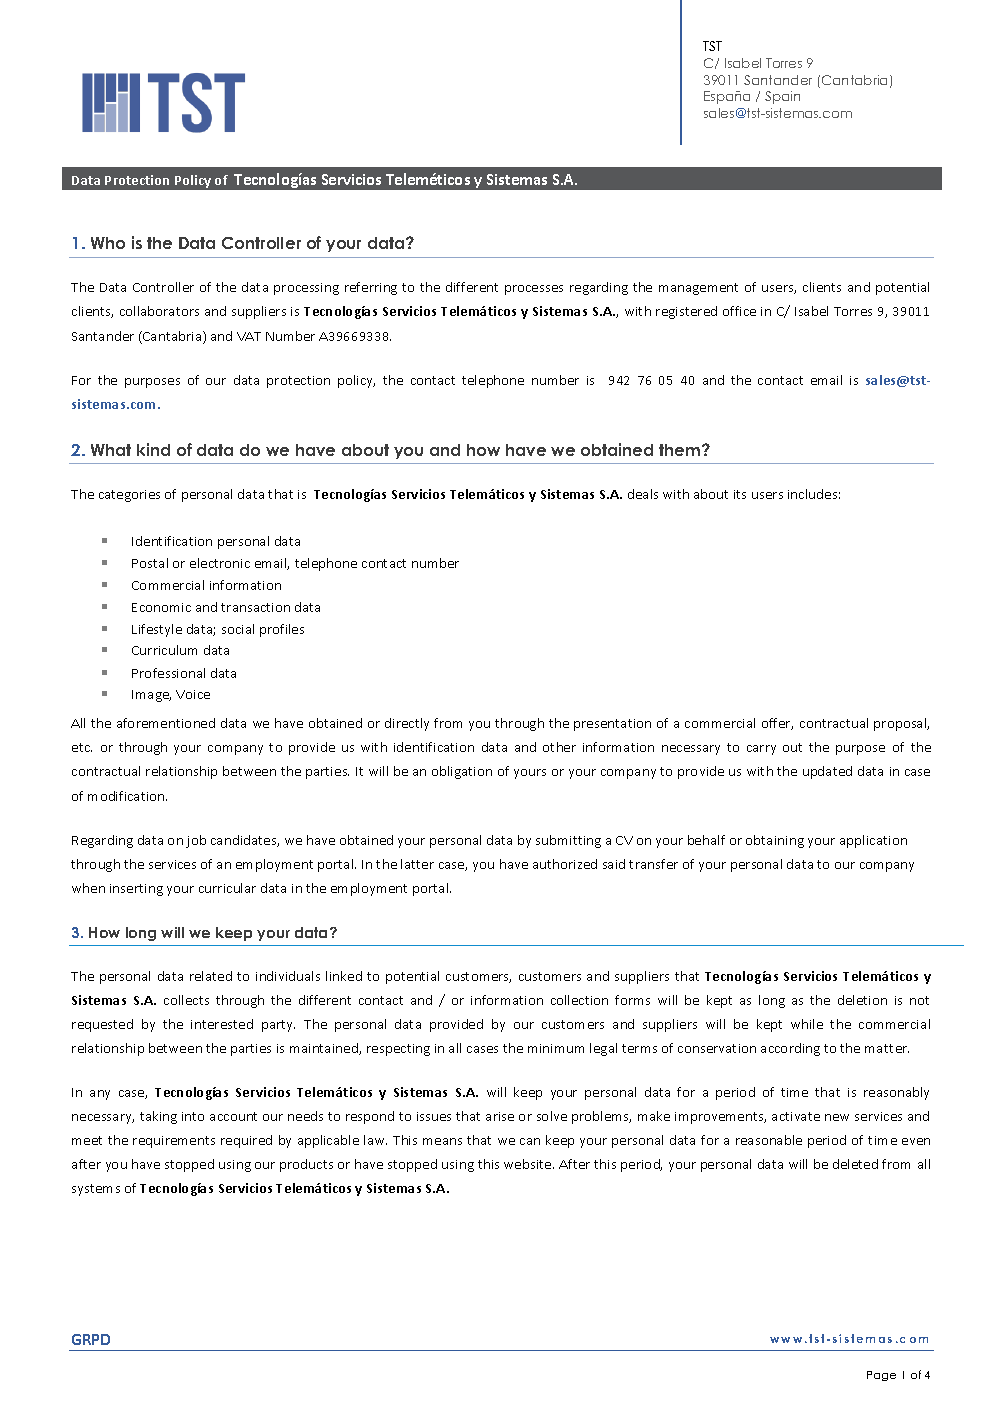  I want to click on Who, so click(108, 243).
